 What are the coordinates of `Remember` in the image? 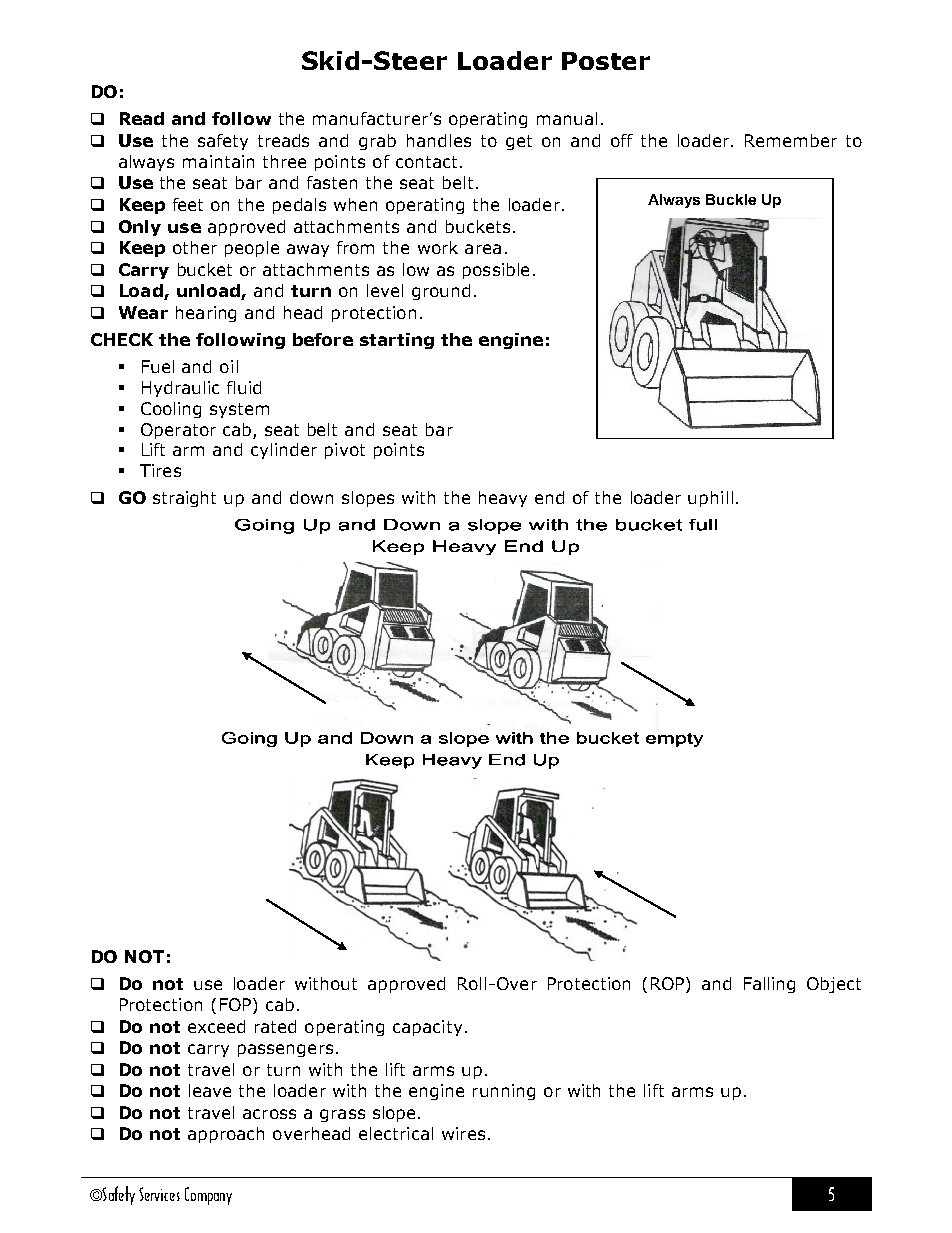 It's located at (791, 140).
